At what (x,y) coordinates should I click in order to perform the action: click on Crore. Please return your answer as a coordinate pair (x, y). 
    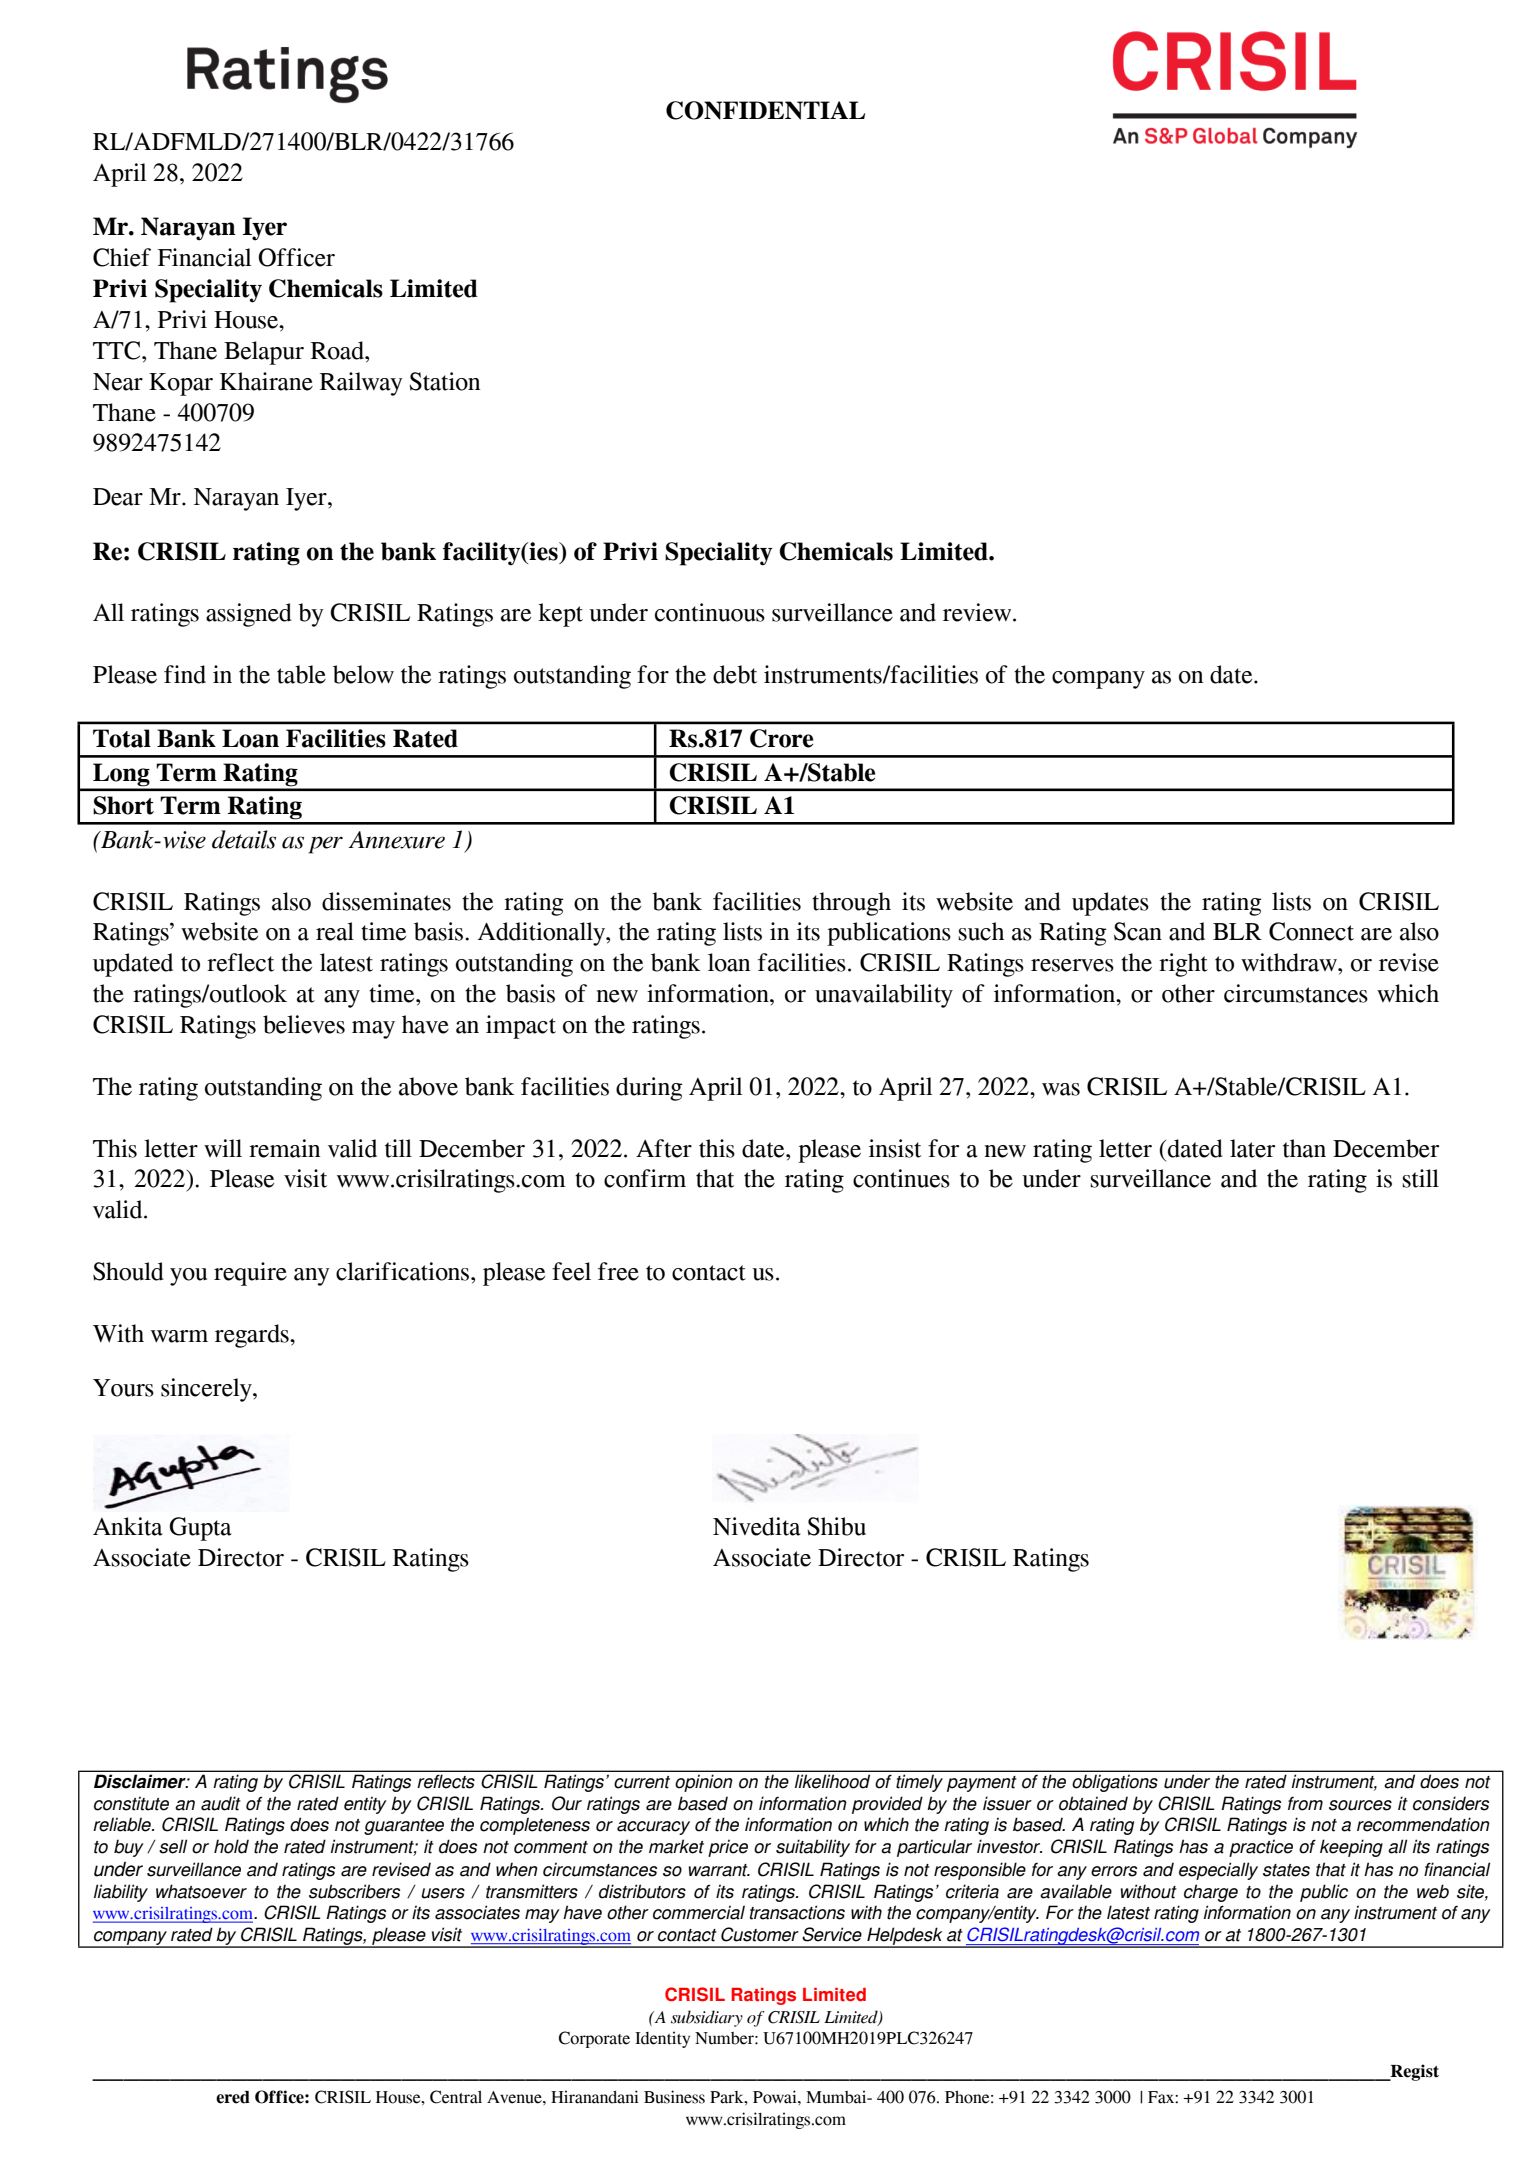
    Looking at the image, I should click on (781, 738).
